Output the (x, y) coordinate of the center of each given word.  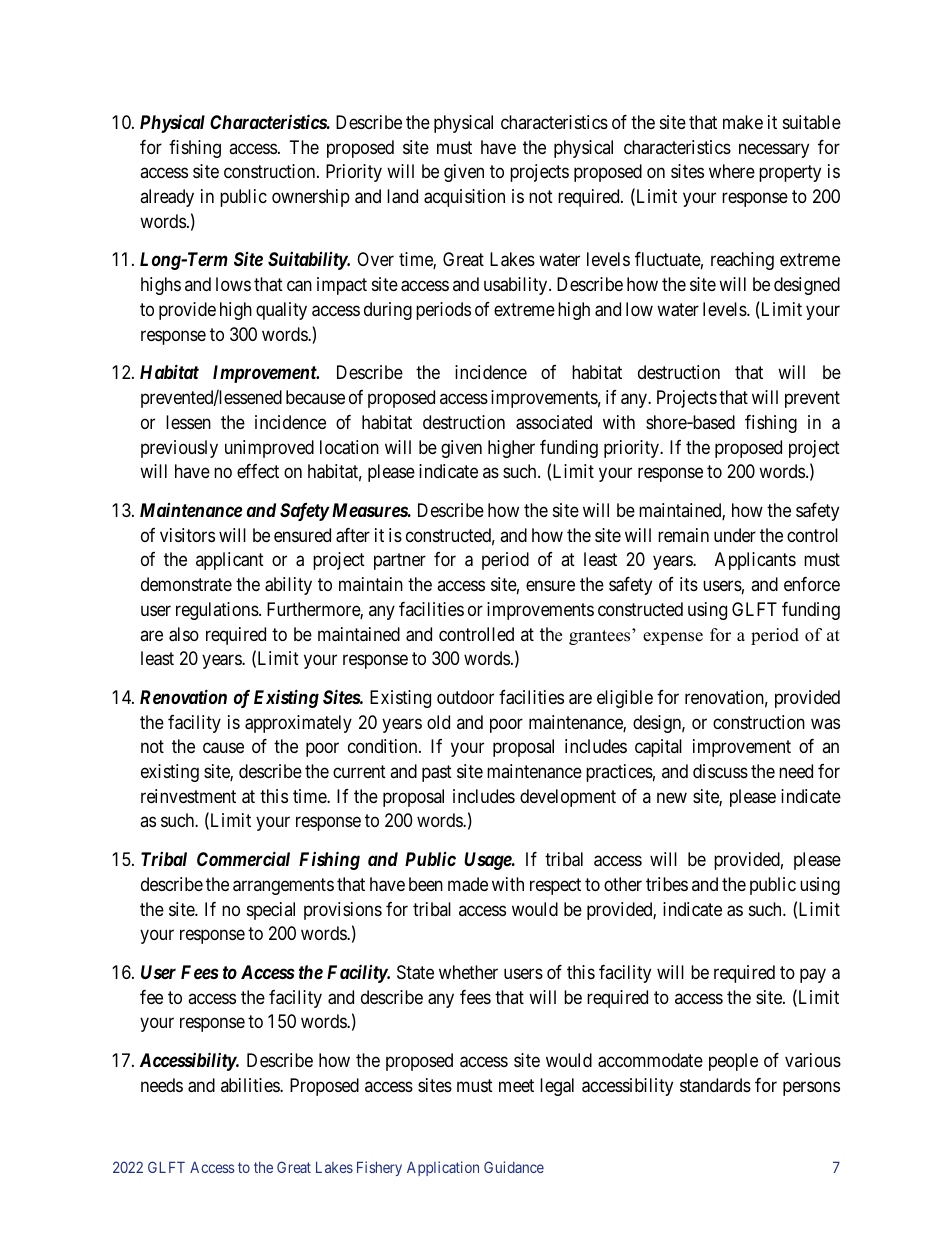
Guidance (514, 1167)
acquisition (464, 198)
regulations (217, 611)
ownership (311, 198)
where (732, 171)
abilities (251, 1085)
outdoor (465, 697)
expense (673, 638)
